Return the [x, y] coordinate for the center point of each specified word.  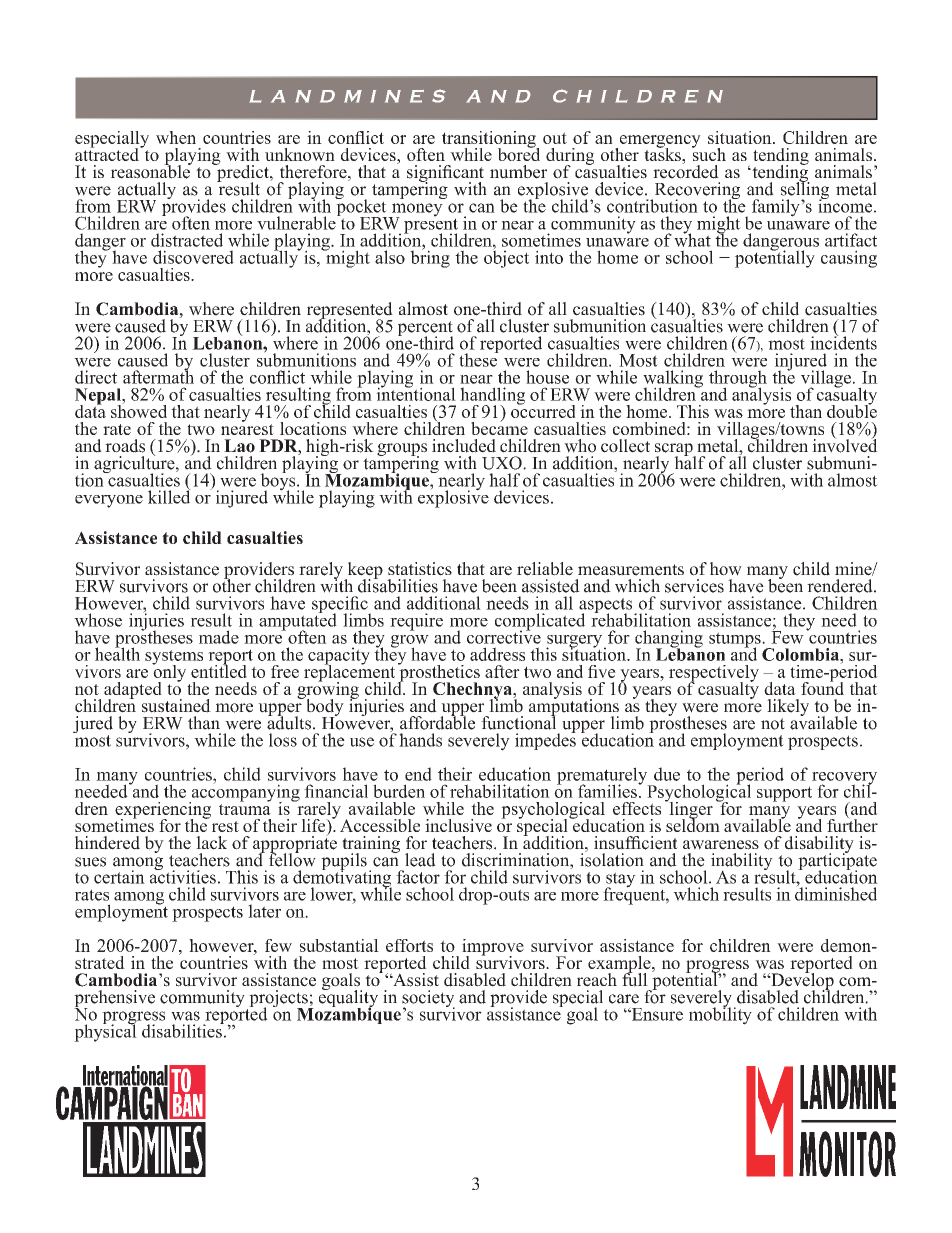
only [169, 673]
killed [169, 496]
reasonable [151, 170]
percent [425, 330]
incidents [843, 342]
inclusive [458, 825]
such [709, 153]
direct [96, 377]
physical [105, 1032]
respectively [714, 674]
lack [211, 843]
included [464, 446]
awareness [721, 845]
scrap [675, 450]
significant [445, 174]
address [497, 654]
